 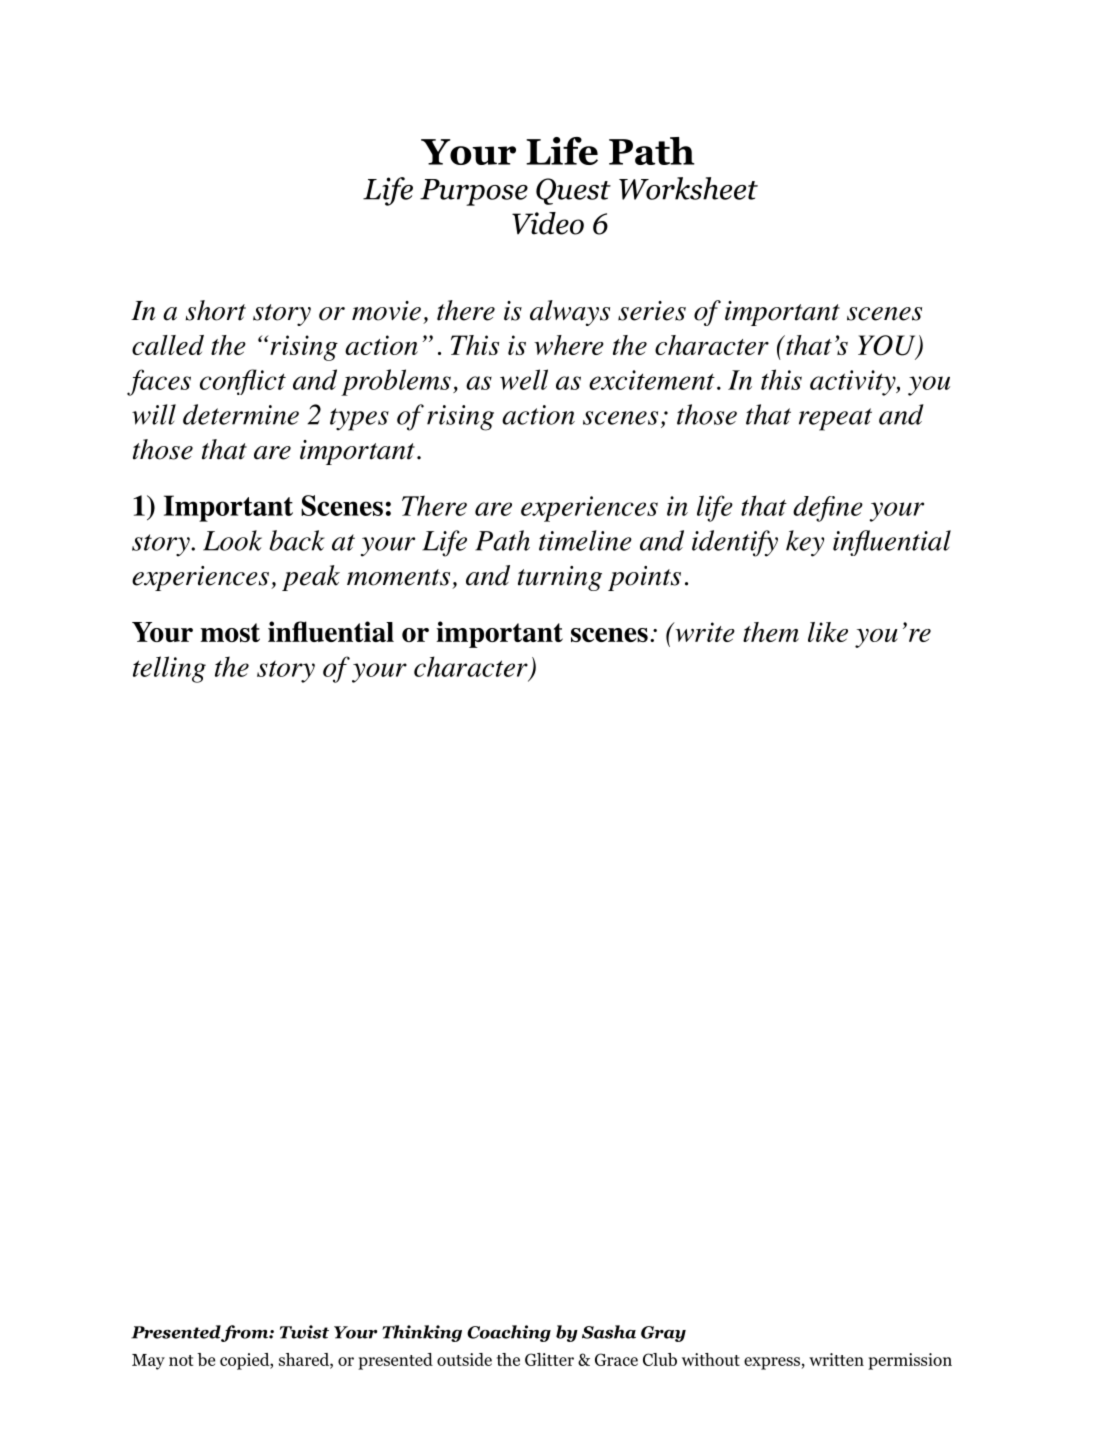 I want to click on like, so click(x=828, y=632).
